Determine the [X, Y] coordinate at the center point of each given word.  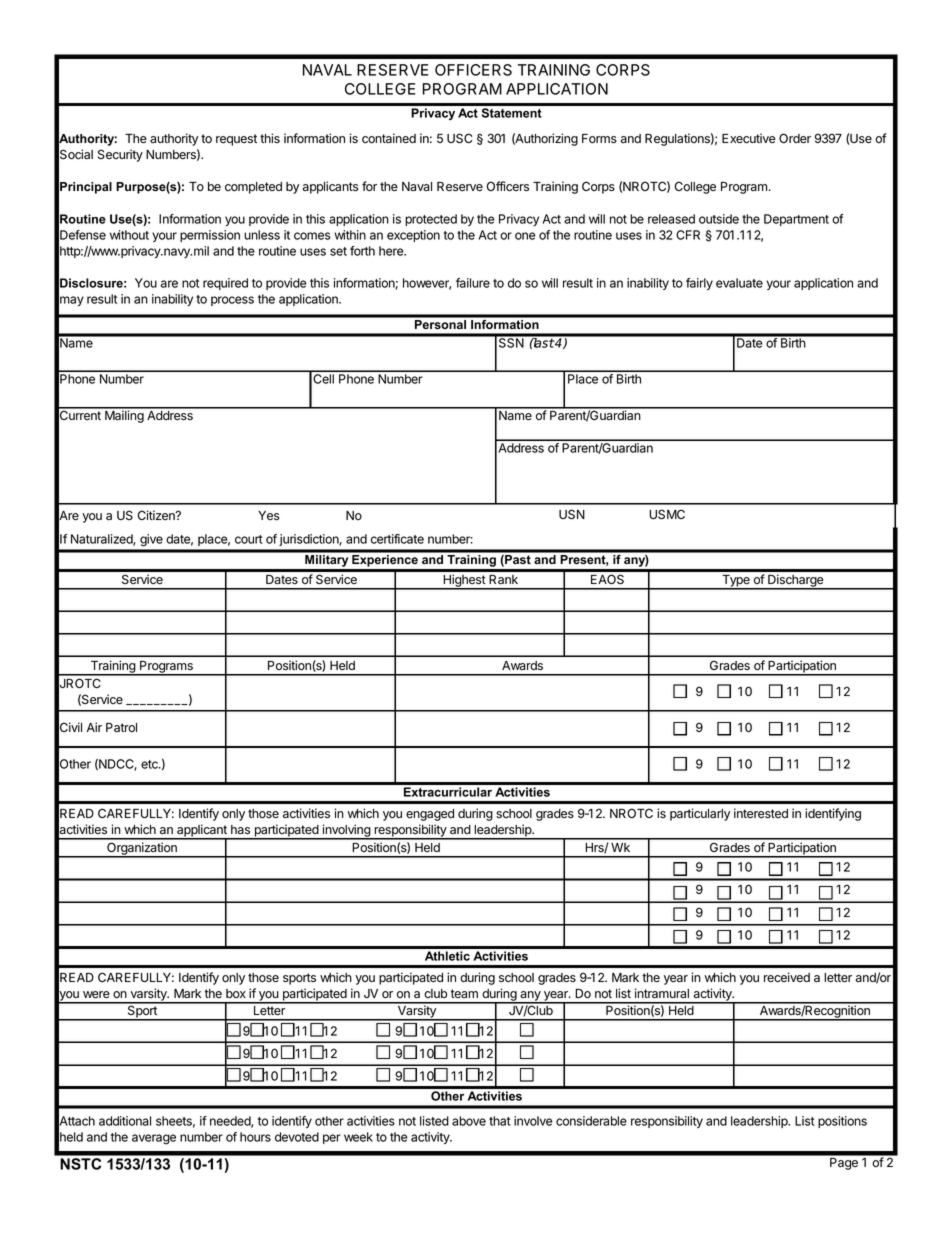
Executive [749, 138]
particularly [700, 814]
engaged [430, 815]
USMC [667, 514]
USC [459, 138]
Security [120, 155]
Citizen [157, 515]
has [240, 829]
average [154, 1139]
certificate [397, 539]
